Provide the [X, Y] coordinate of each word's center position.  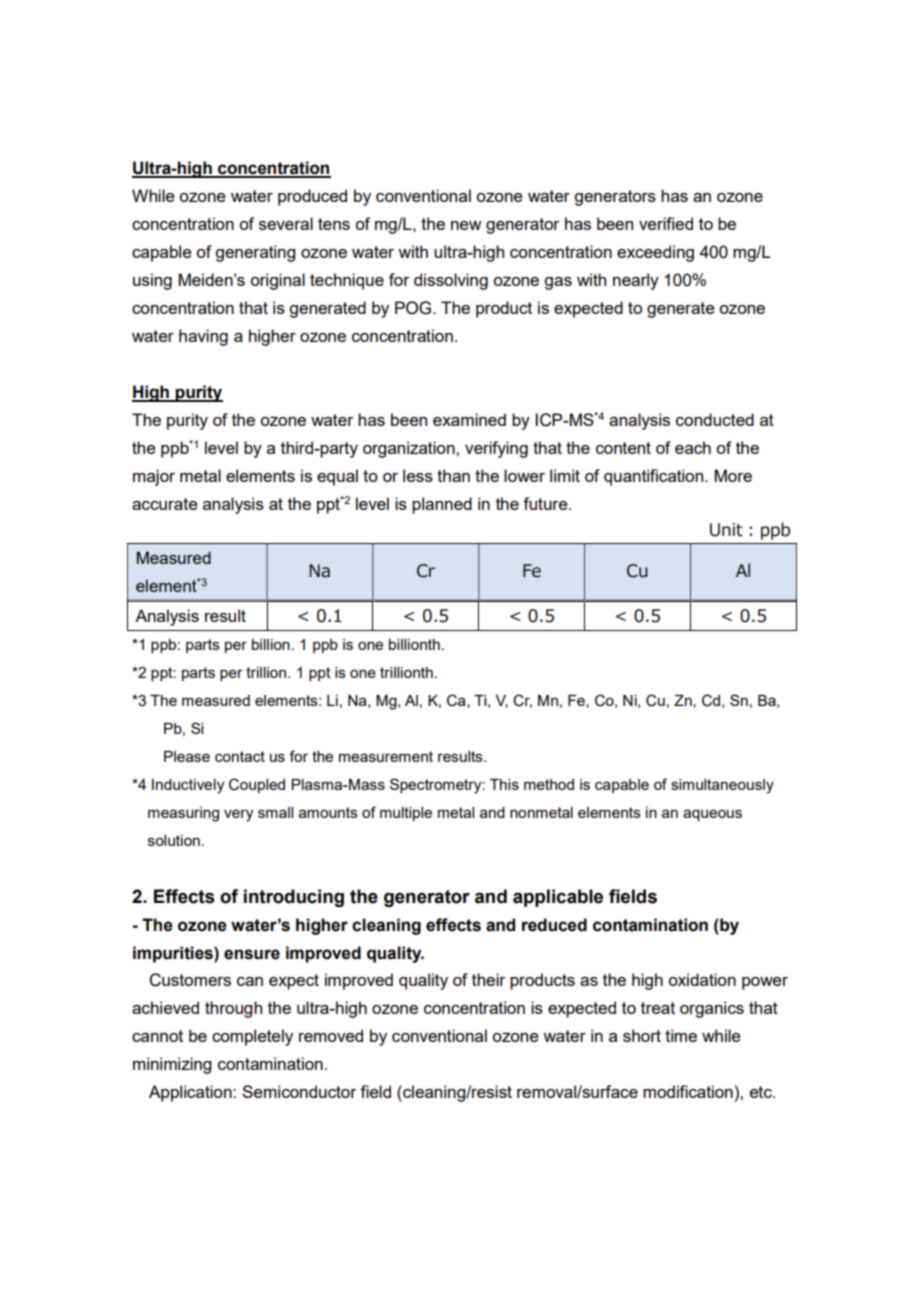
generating [255, 253]
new [466, 225]
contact [240, 756]
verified [666, 223]
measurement [386, 756]
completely [252, 1037]
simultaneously [722, 786]
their [489, 979]
